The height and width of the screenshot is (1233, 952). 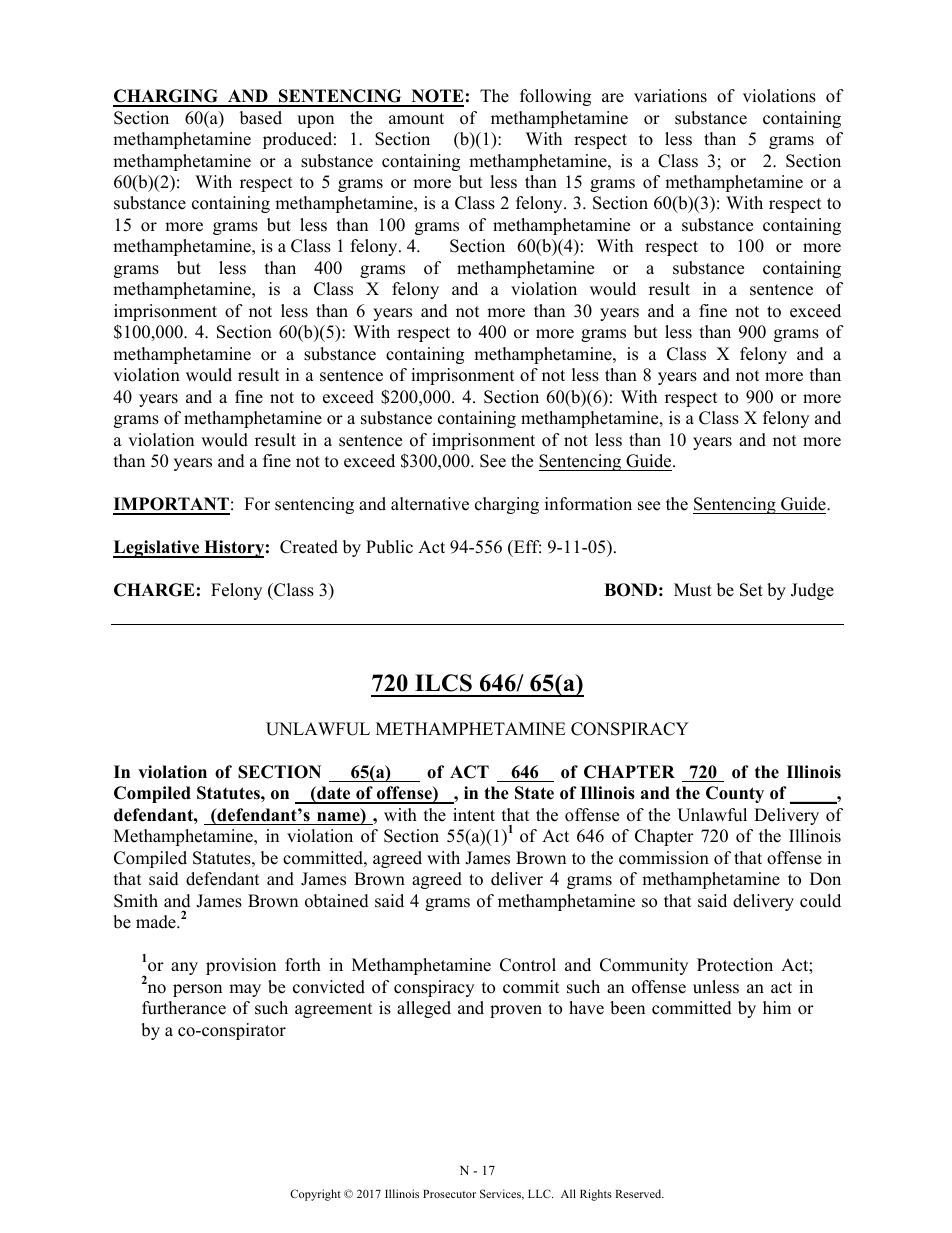 I want to click on CHARGE, so click(x=154, y=590).
